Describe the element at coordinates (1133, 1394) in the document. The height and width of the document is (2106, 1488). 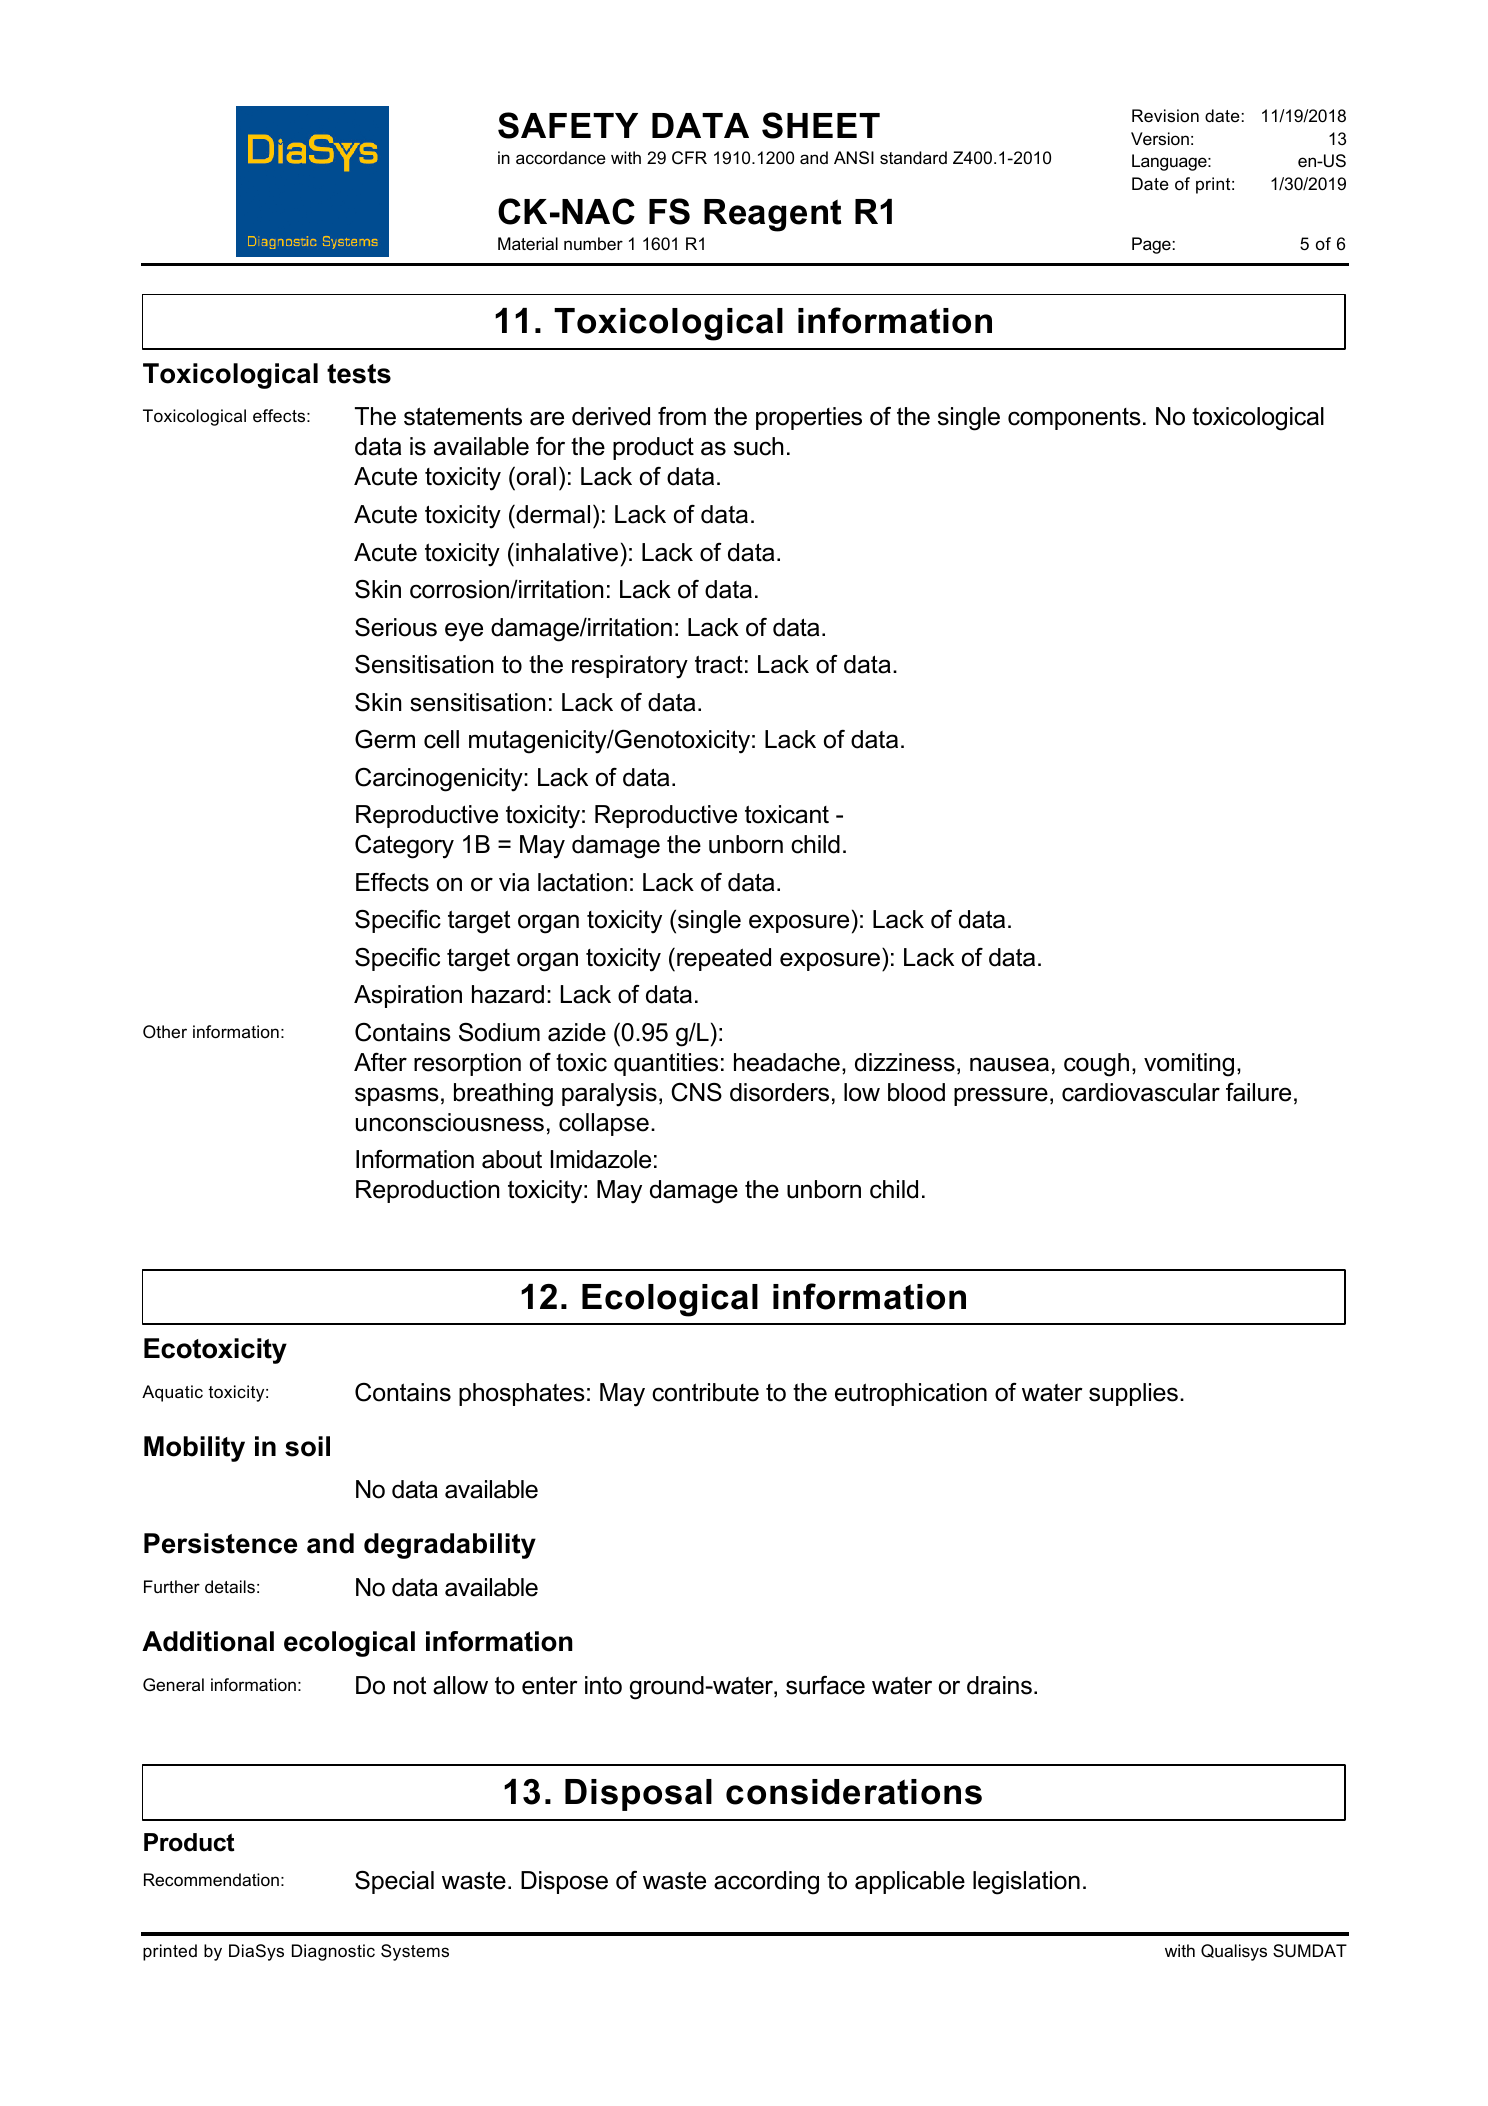
I see `supplies` at that location.
